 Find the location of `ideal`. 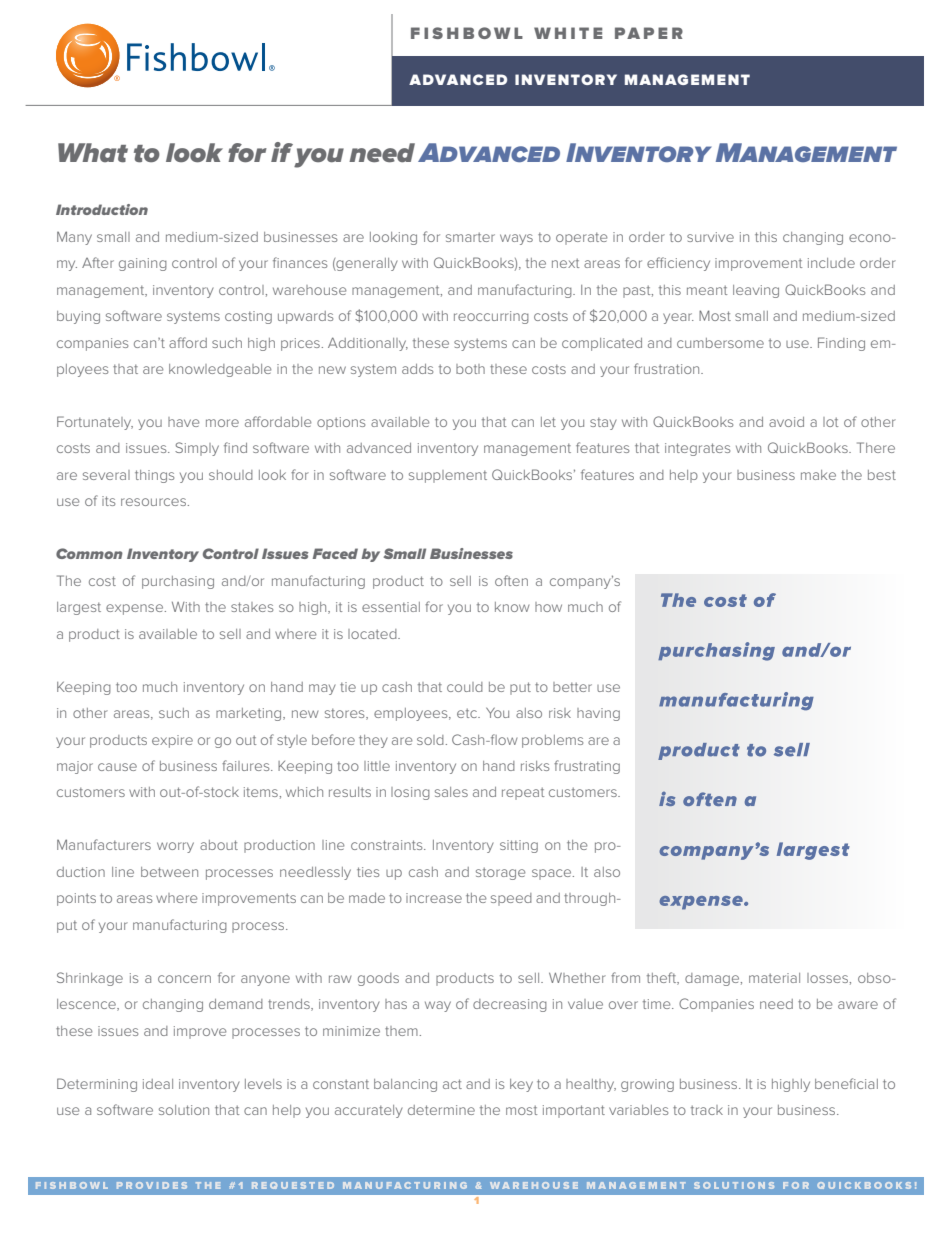

ideal is located at coordinates (158, 1084).
